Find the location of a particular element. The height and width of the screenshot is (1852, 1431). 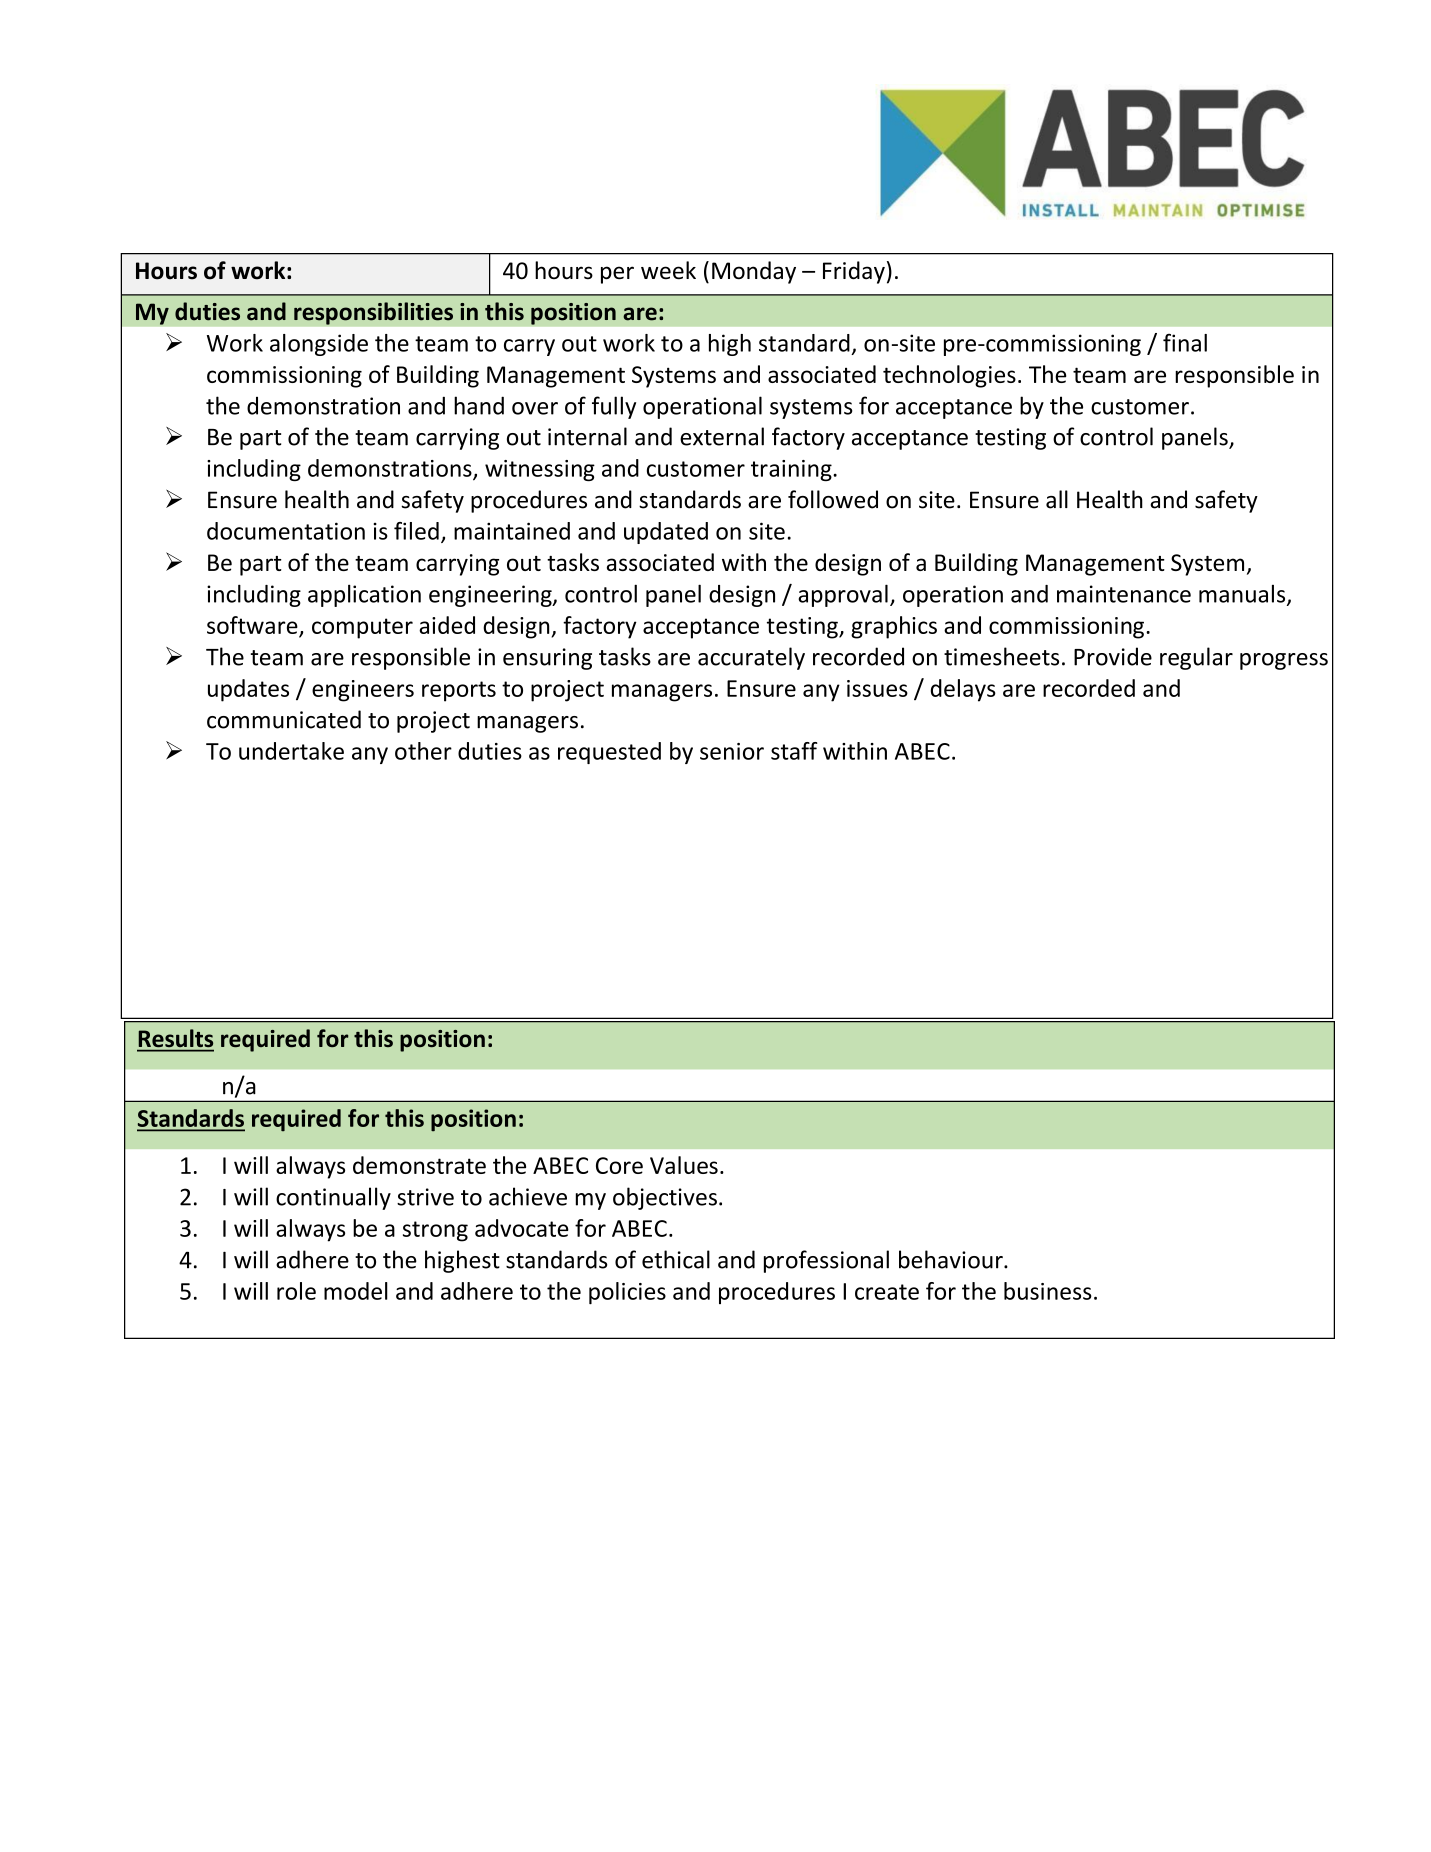

model is located at coordinates (356, 1291).
